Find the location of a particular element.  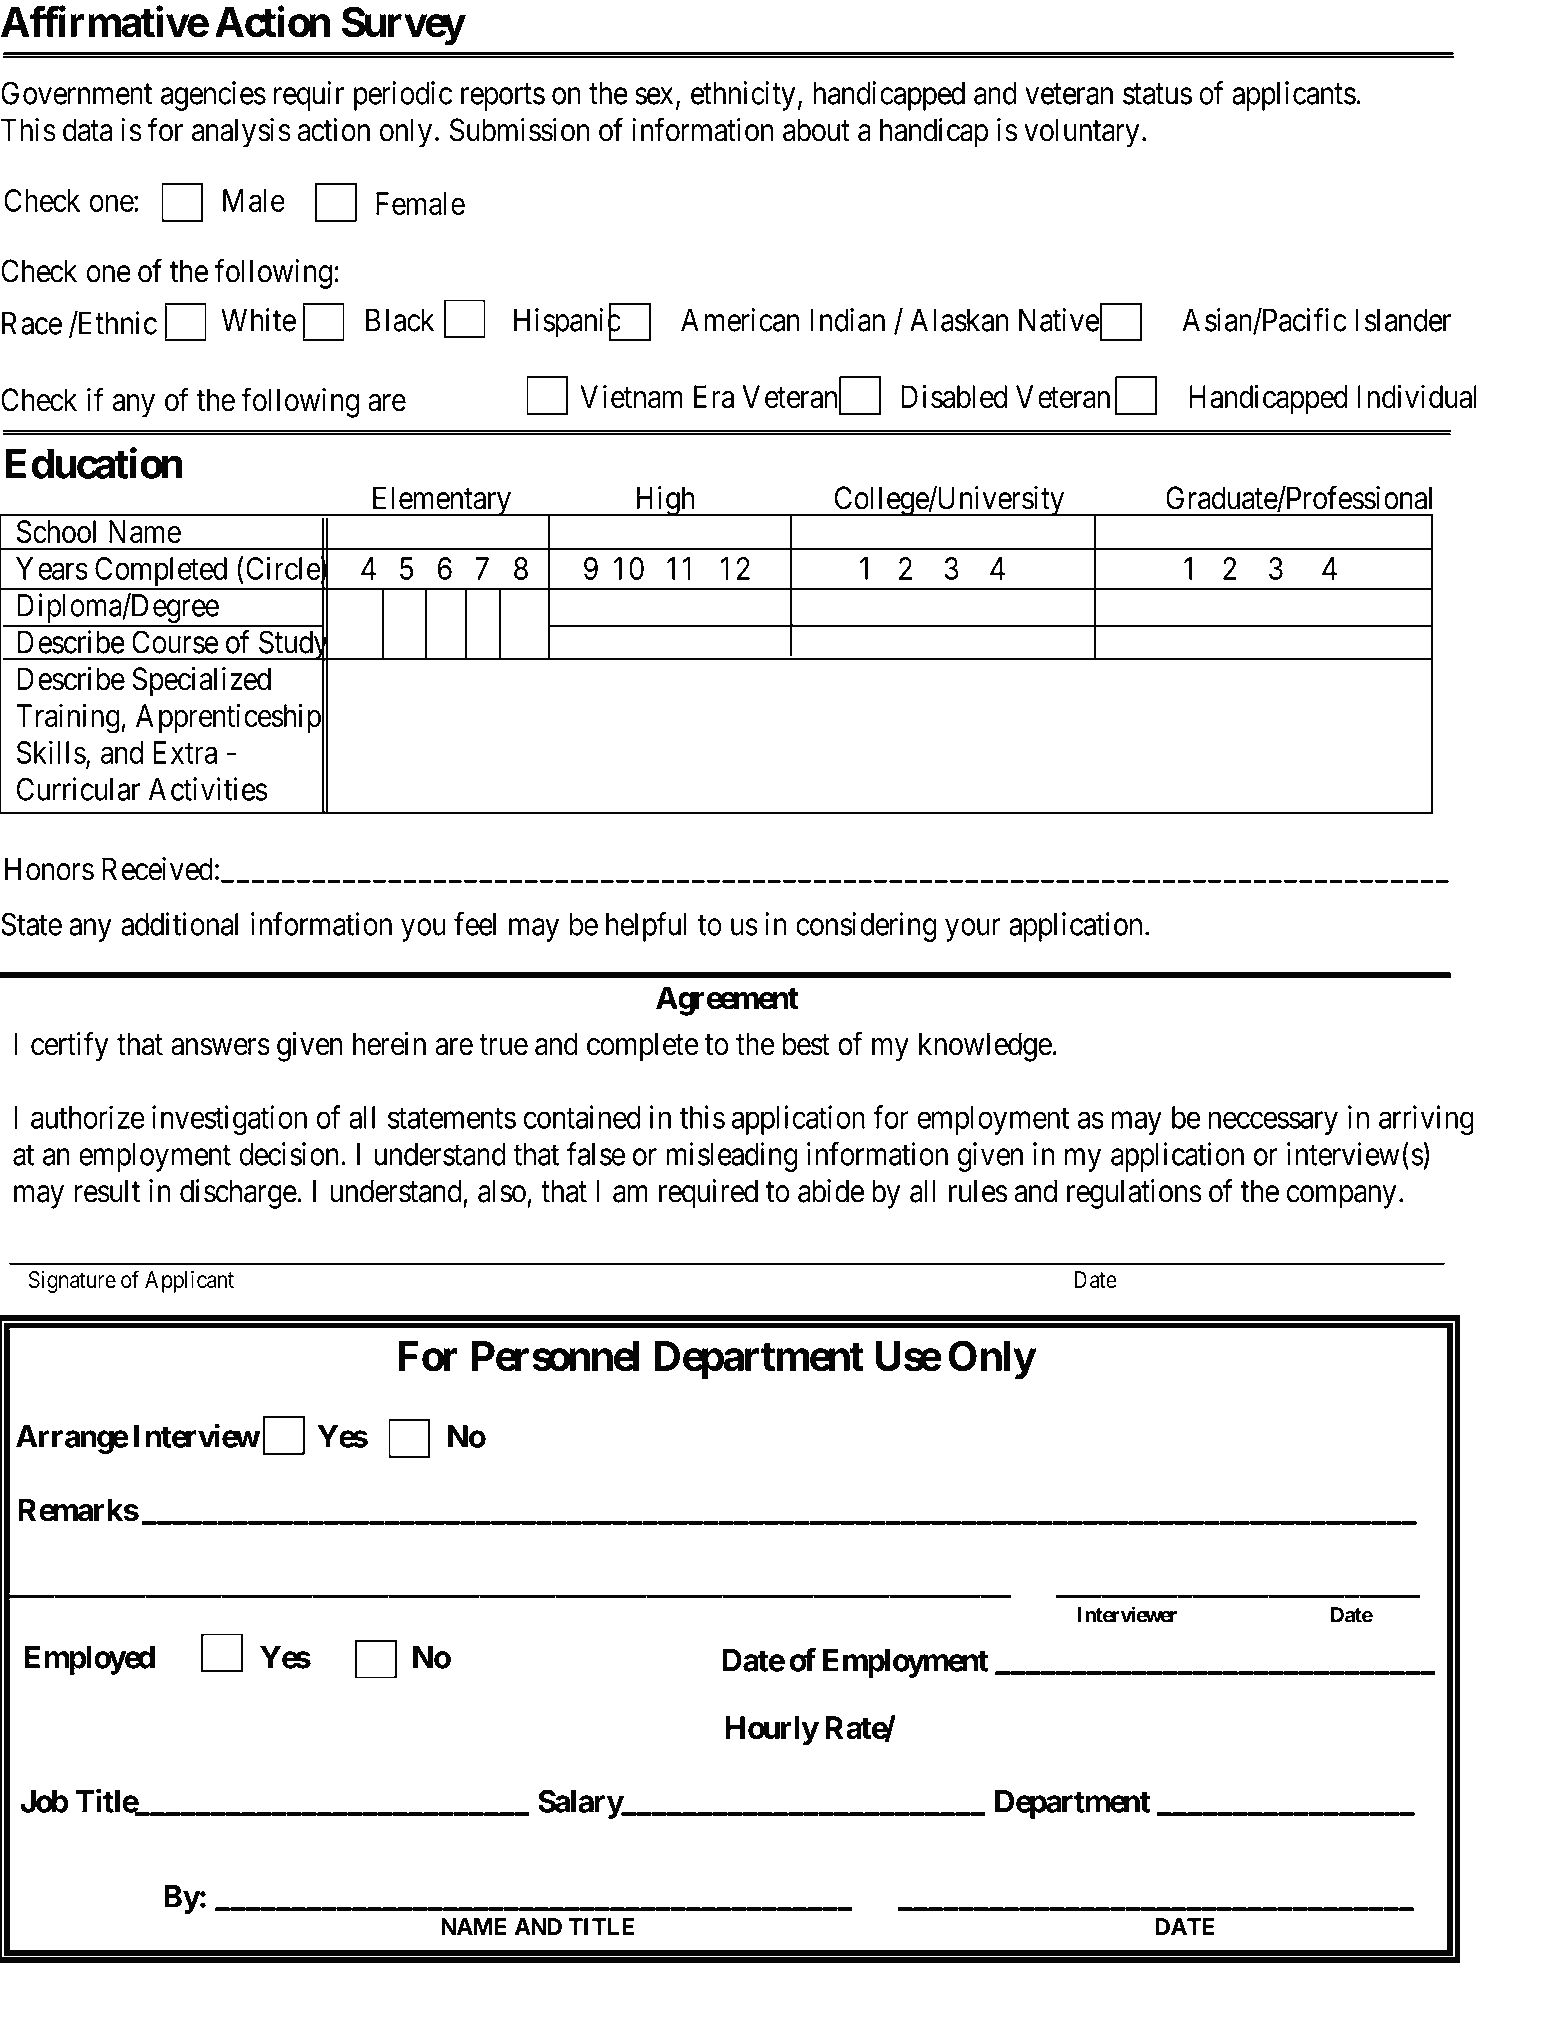

Course is located at coordinates (175, 642).
